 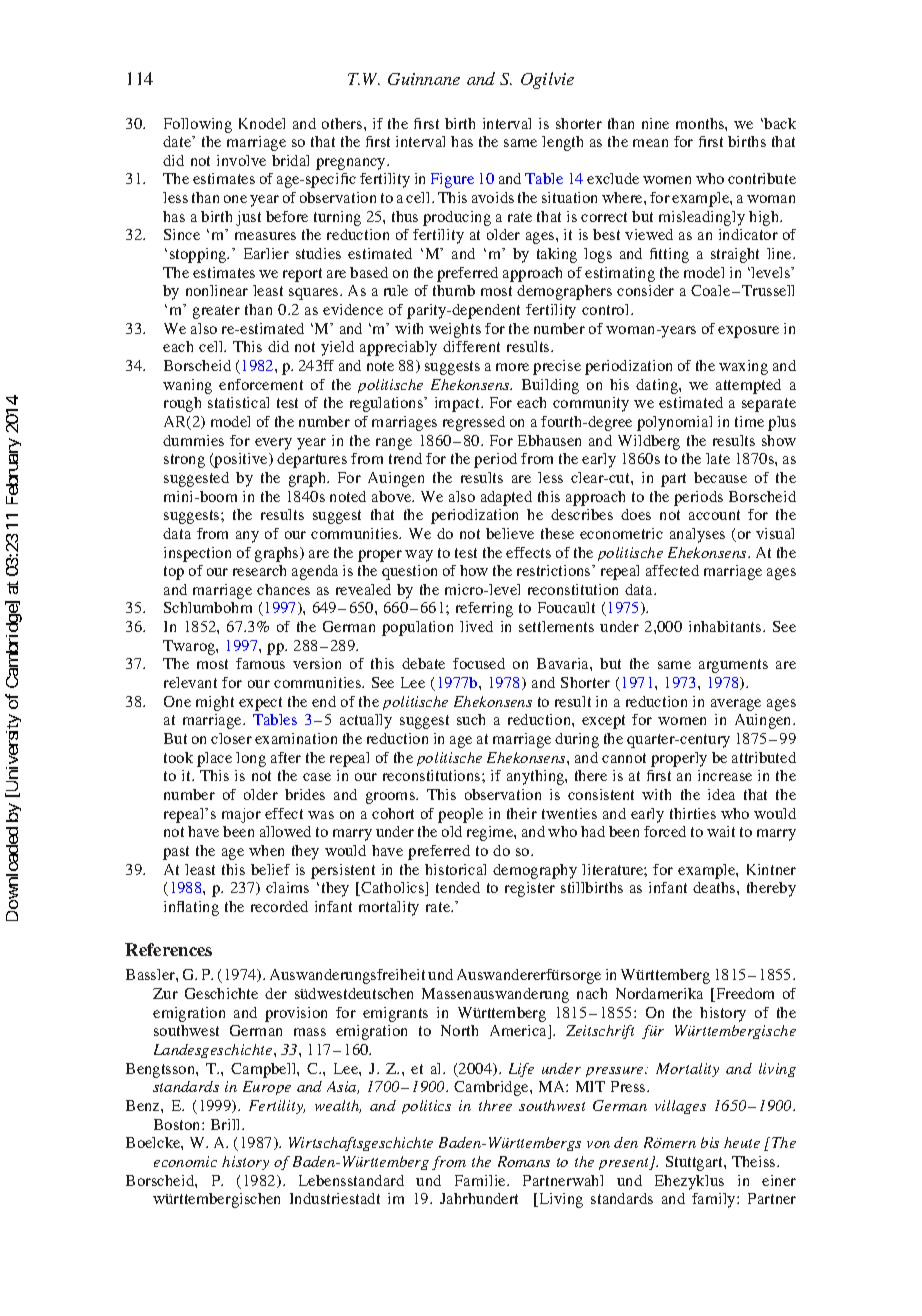 What do you see at coordinates (185, 1161) in the screenshot?
I see `economic` at bounding box center [185, 1161].
